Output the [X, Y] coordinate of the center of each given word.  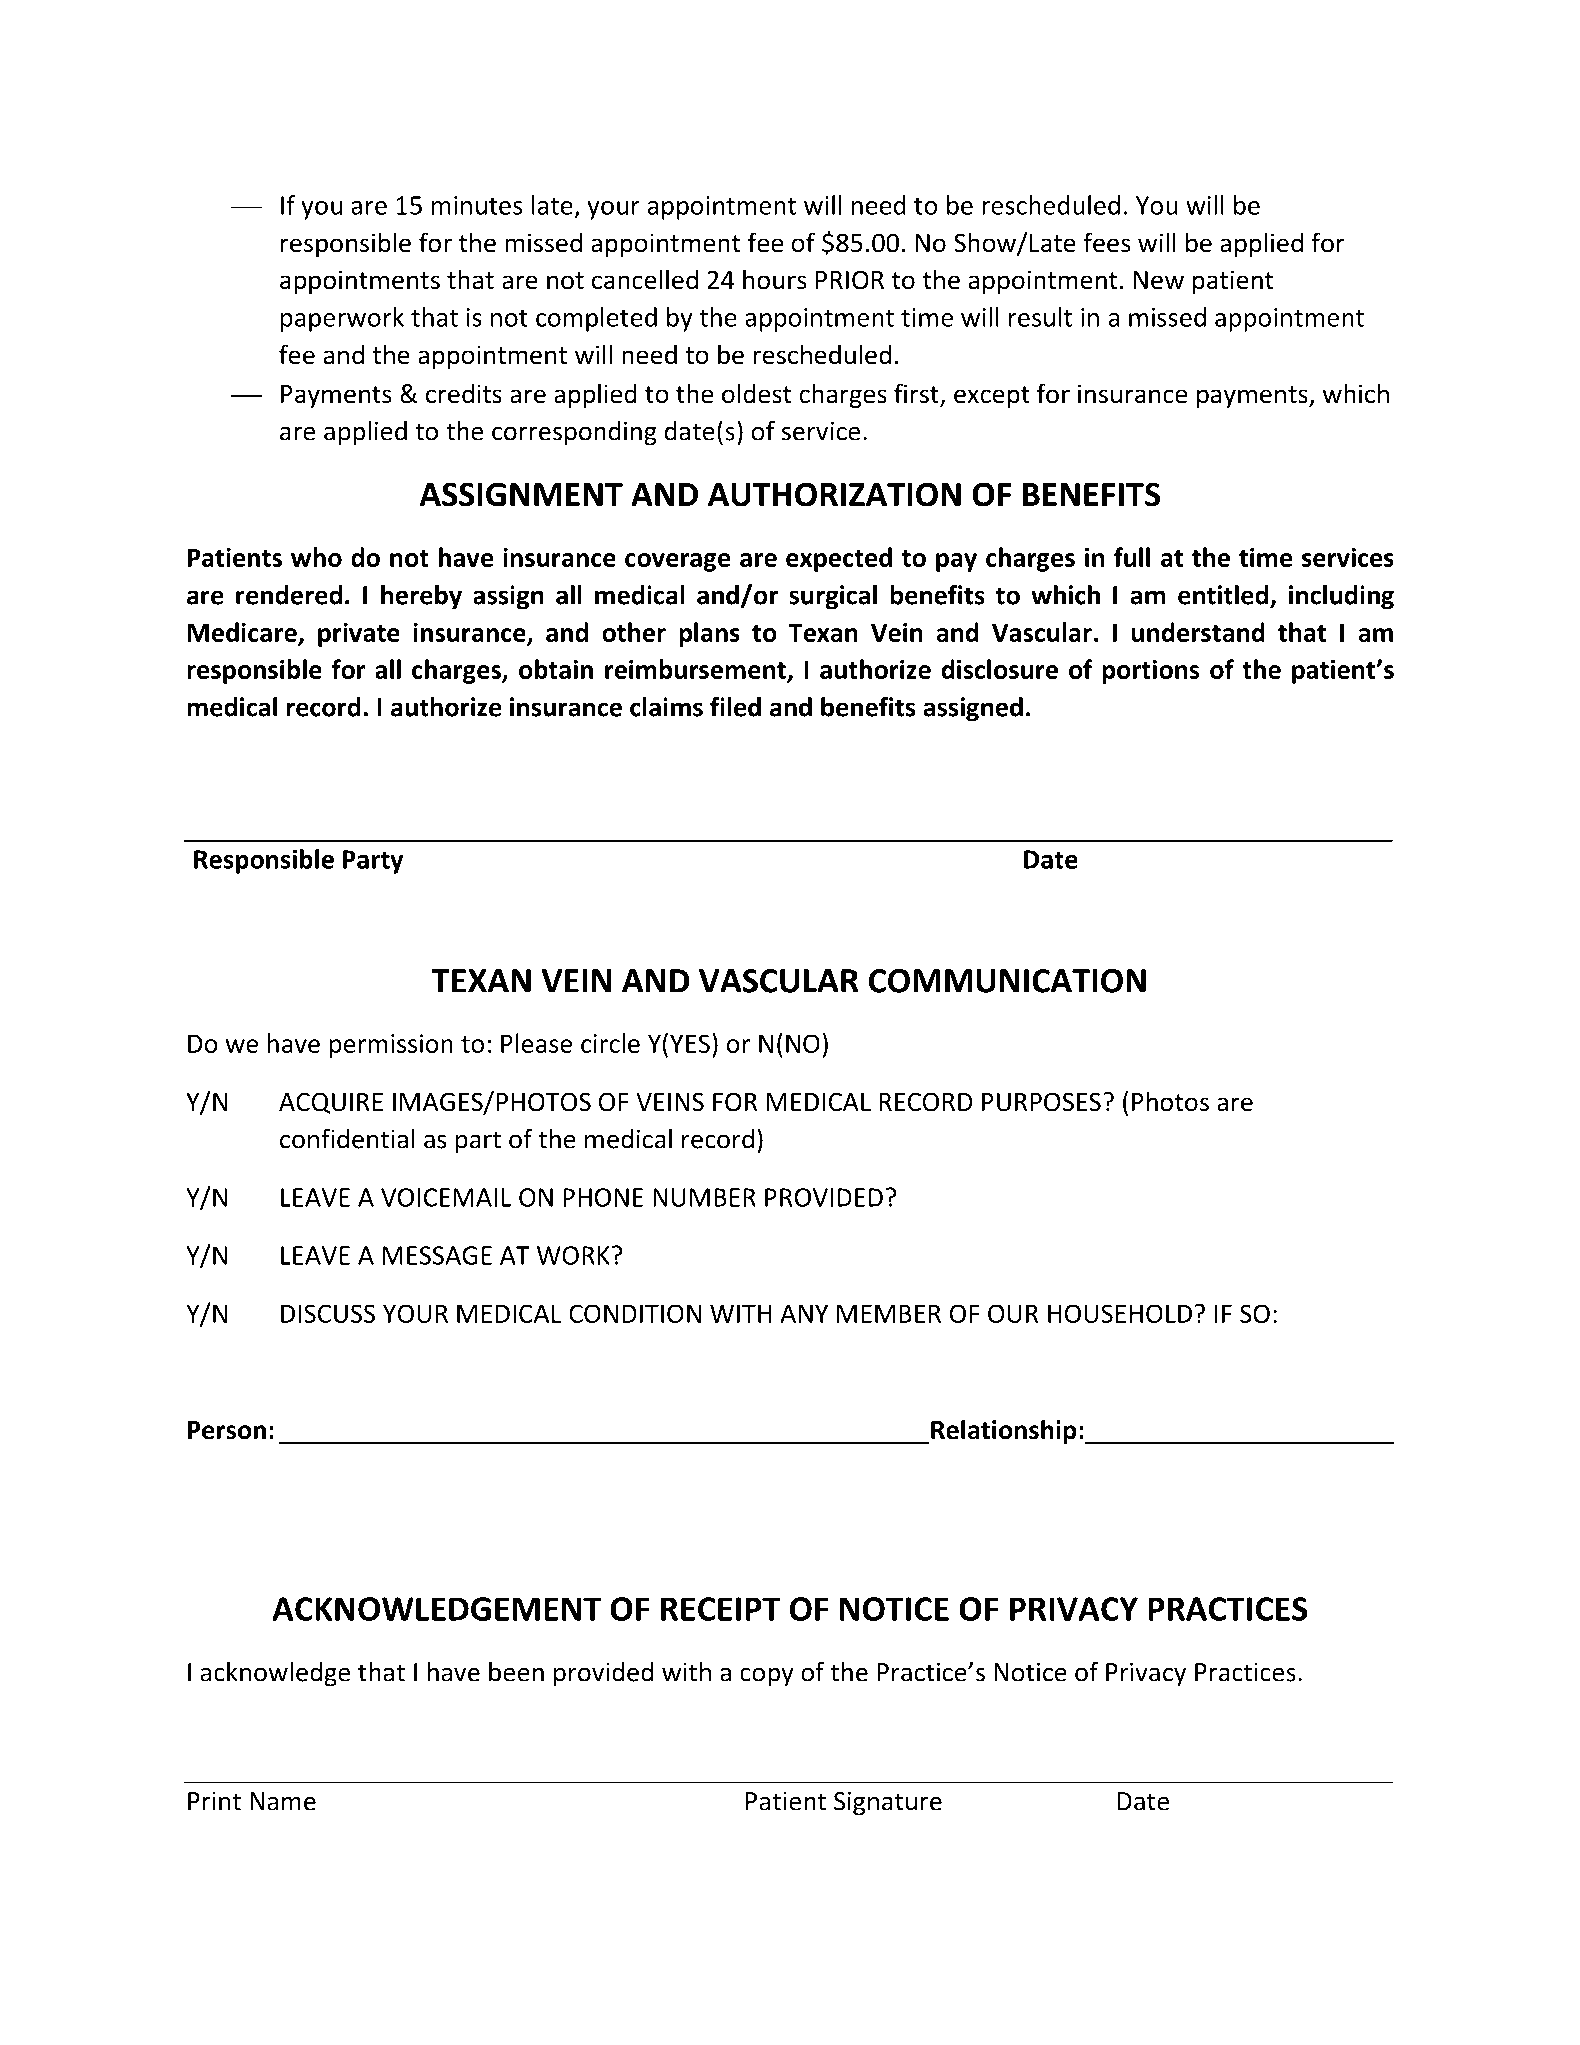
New [1159, 280]
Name [283, 1801]
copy [767, 1677]
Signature [888, 1804]
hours [775, 279]
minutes [477, 205]
